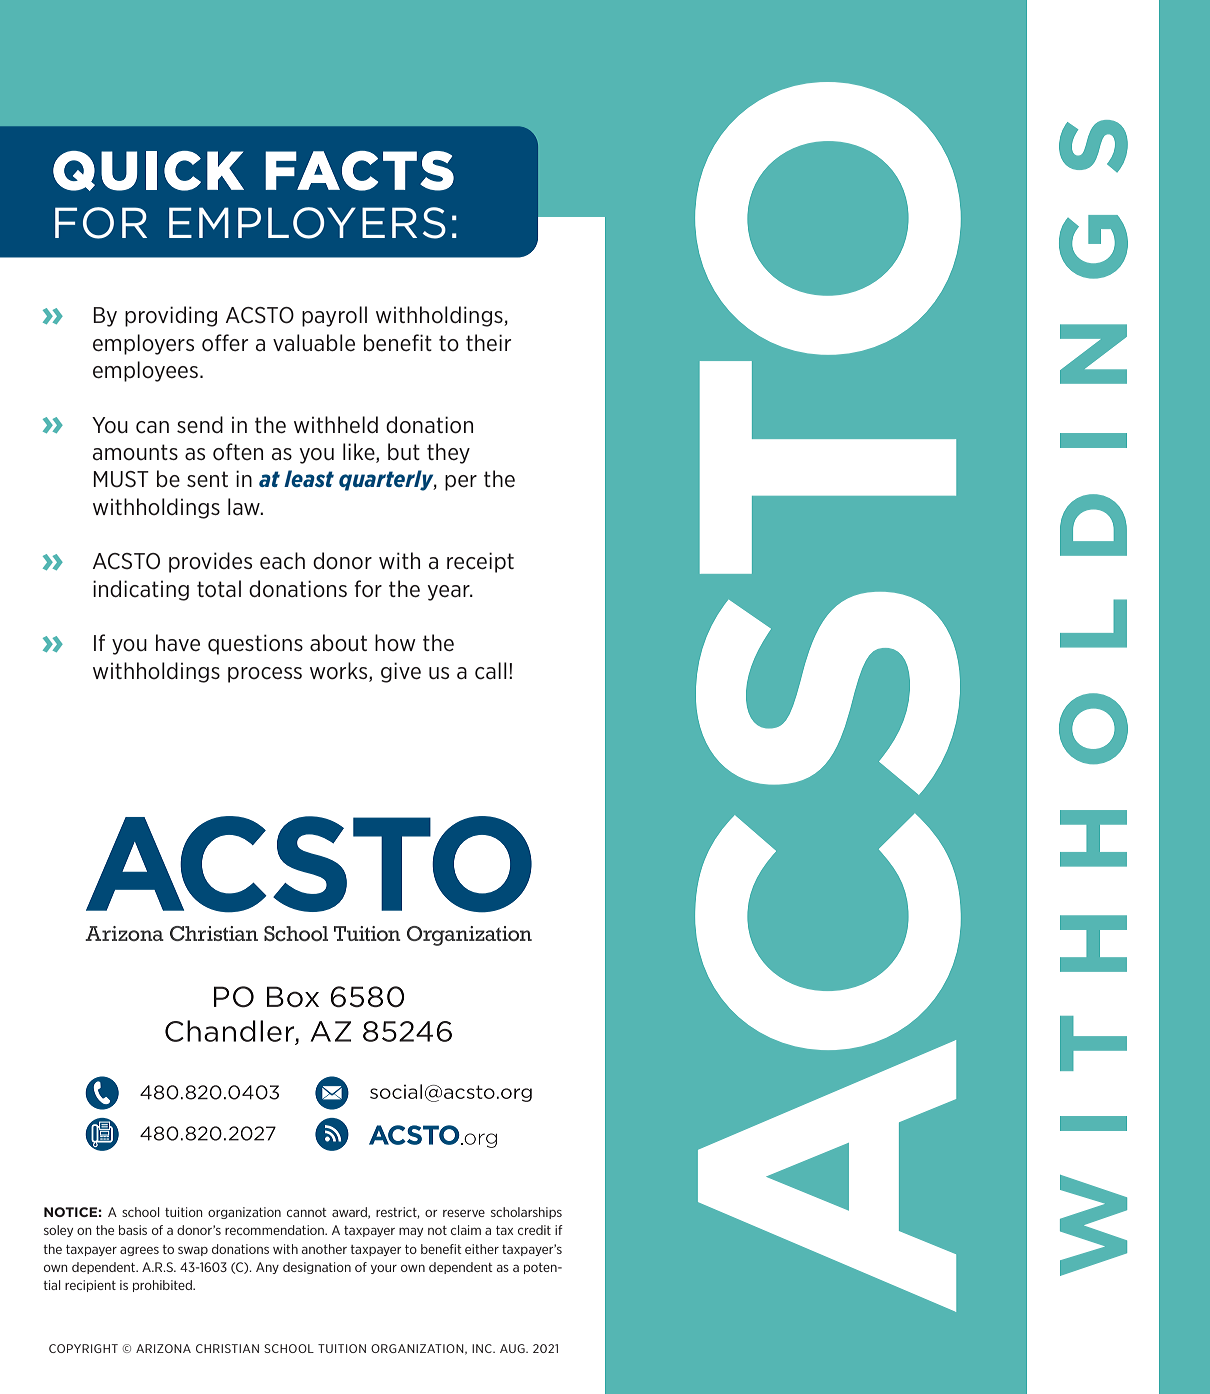 The image size is (1210, 1394). Describe the element at coordinates (317, 1268) in the screenshot. I see `designation` at that location.
